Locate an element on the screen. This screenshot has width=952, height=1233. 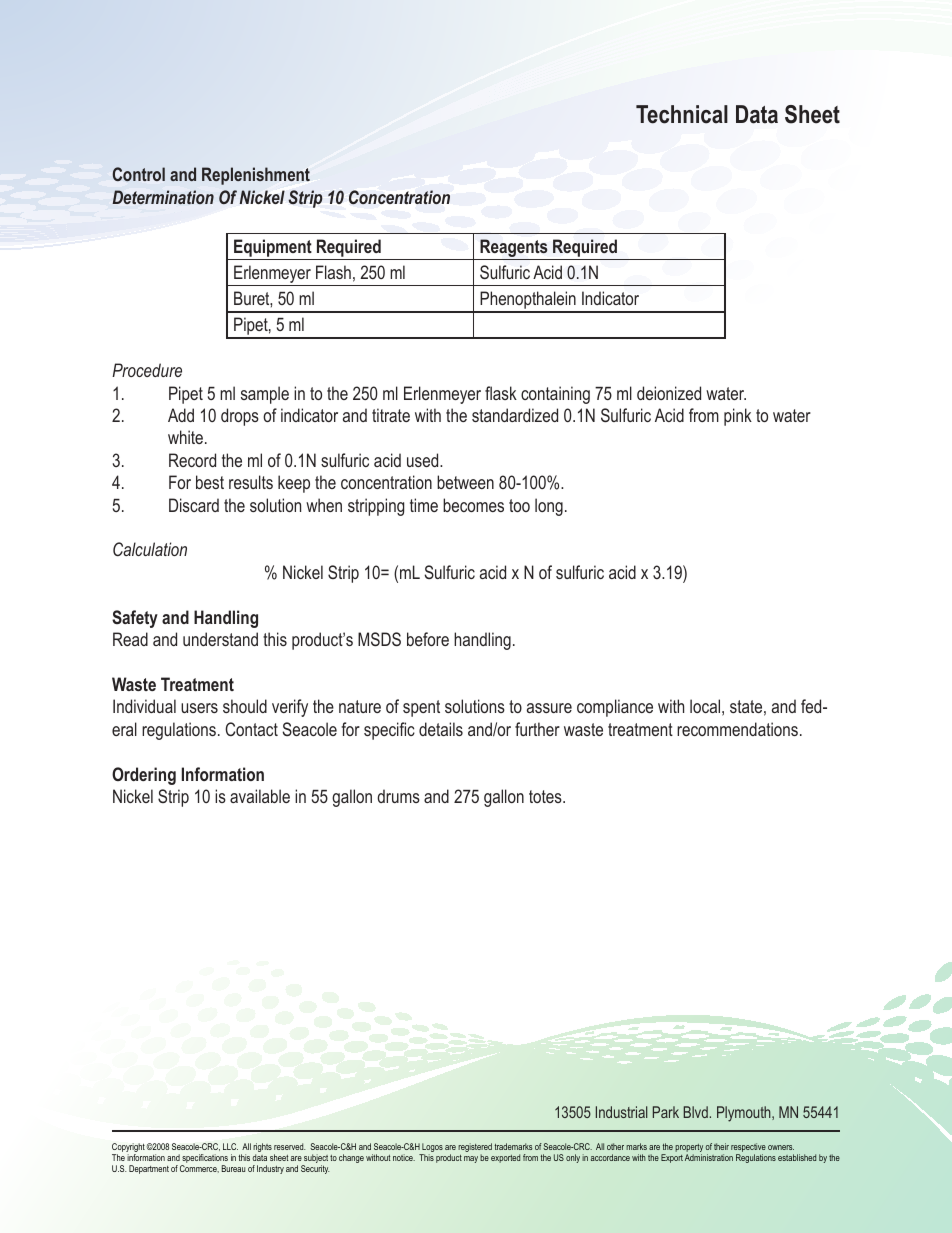
Replenishment is located at coordinates (256, 176).
